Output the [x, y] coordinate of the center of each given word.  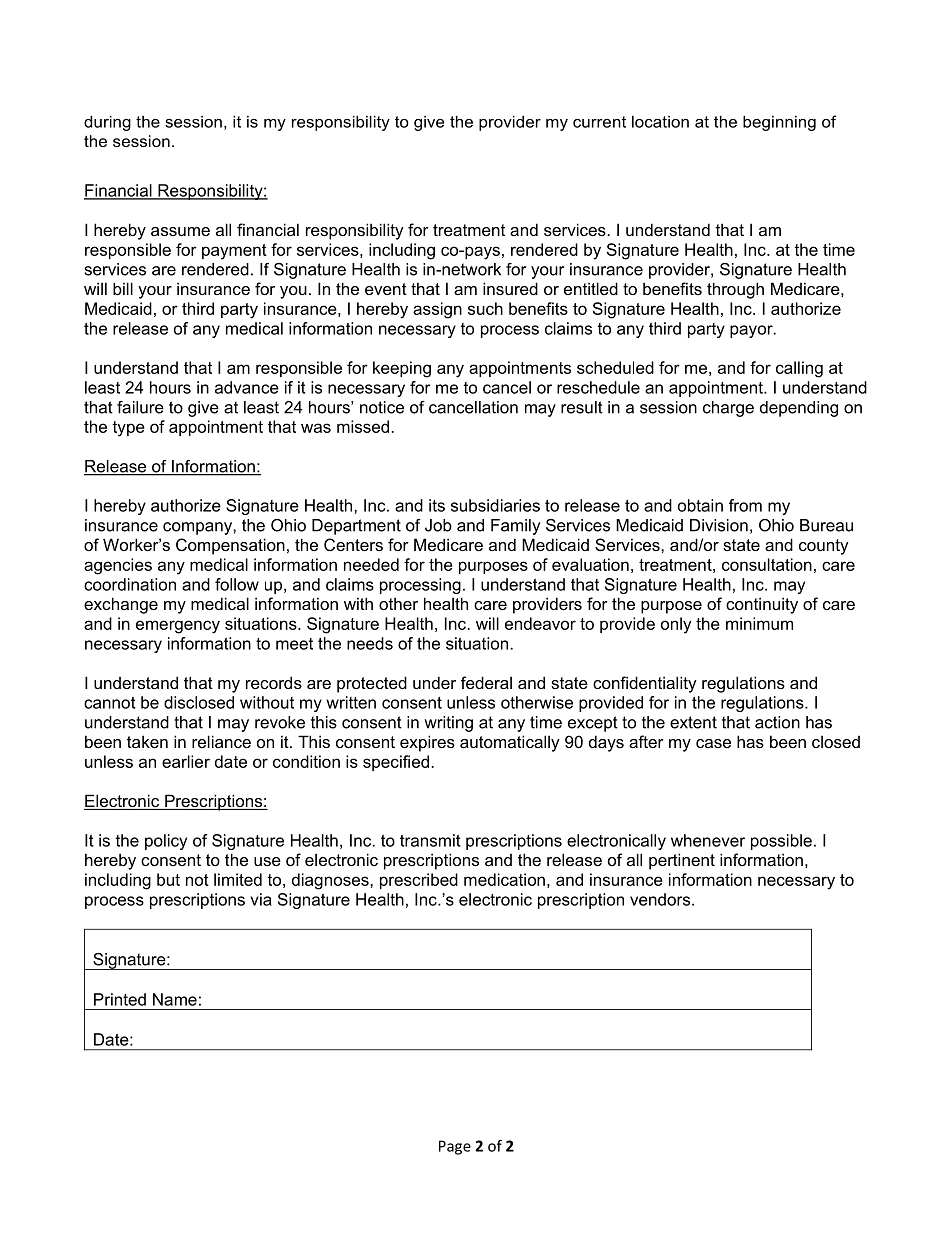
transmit [430, 840]
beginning [779, 123]
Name [175, 999]
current [599, 122]
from [745, 505]
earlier [186, 761]
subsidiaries [495, 505]
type [128, 429]
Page [455, 1147]
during [107, 123]
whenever [708, 840]
